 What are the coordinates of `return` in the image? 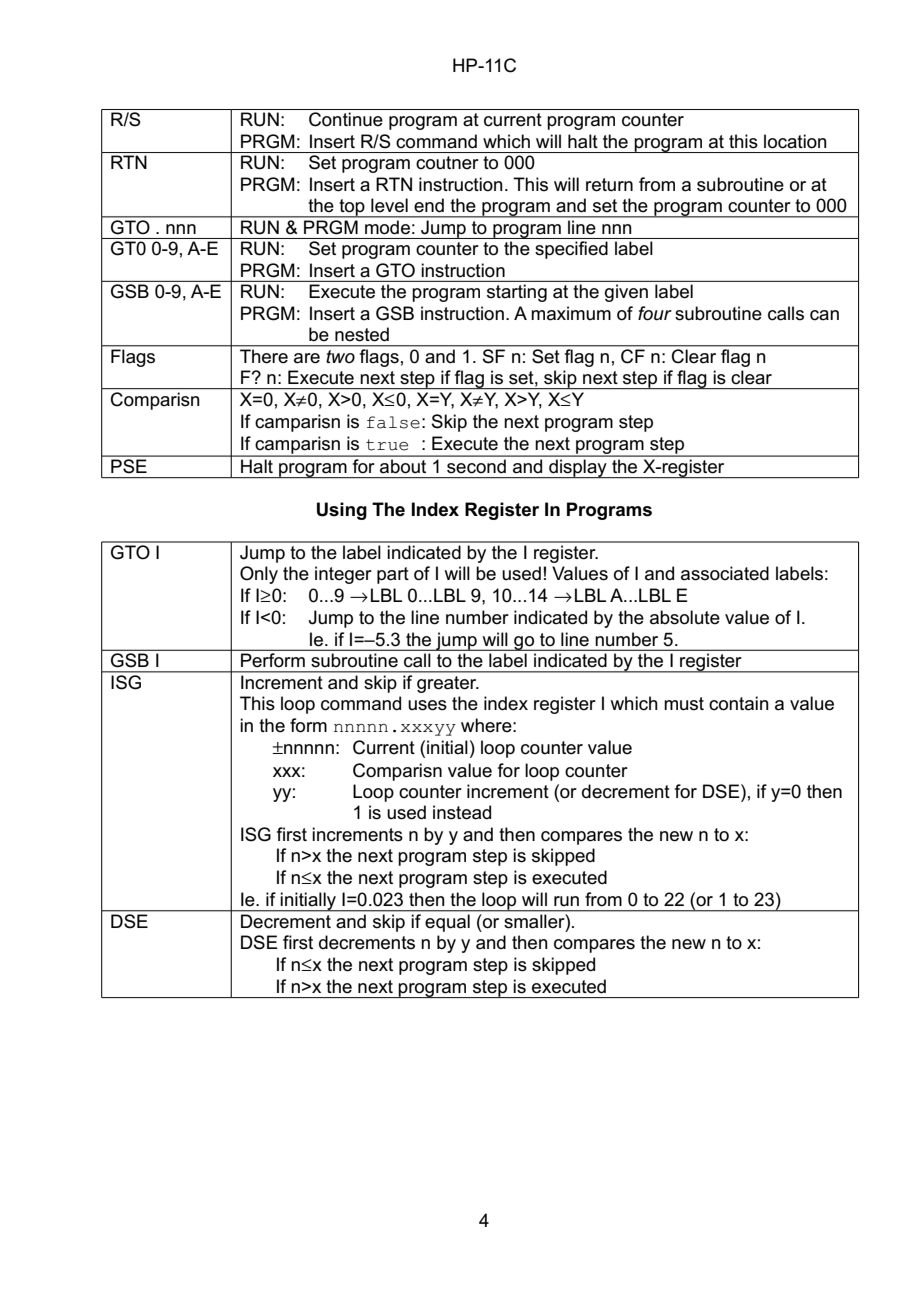 It's located at (609, 185).
